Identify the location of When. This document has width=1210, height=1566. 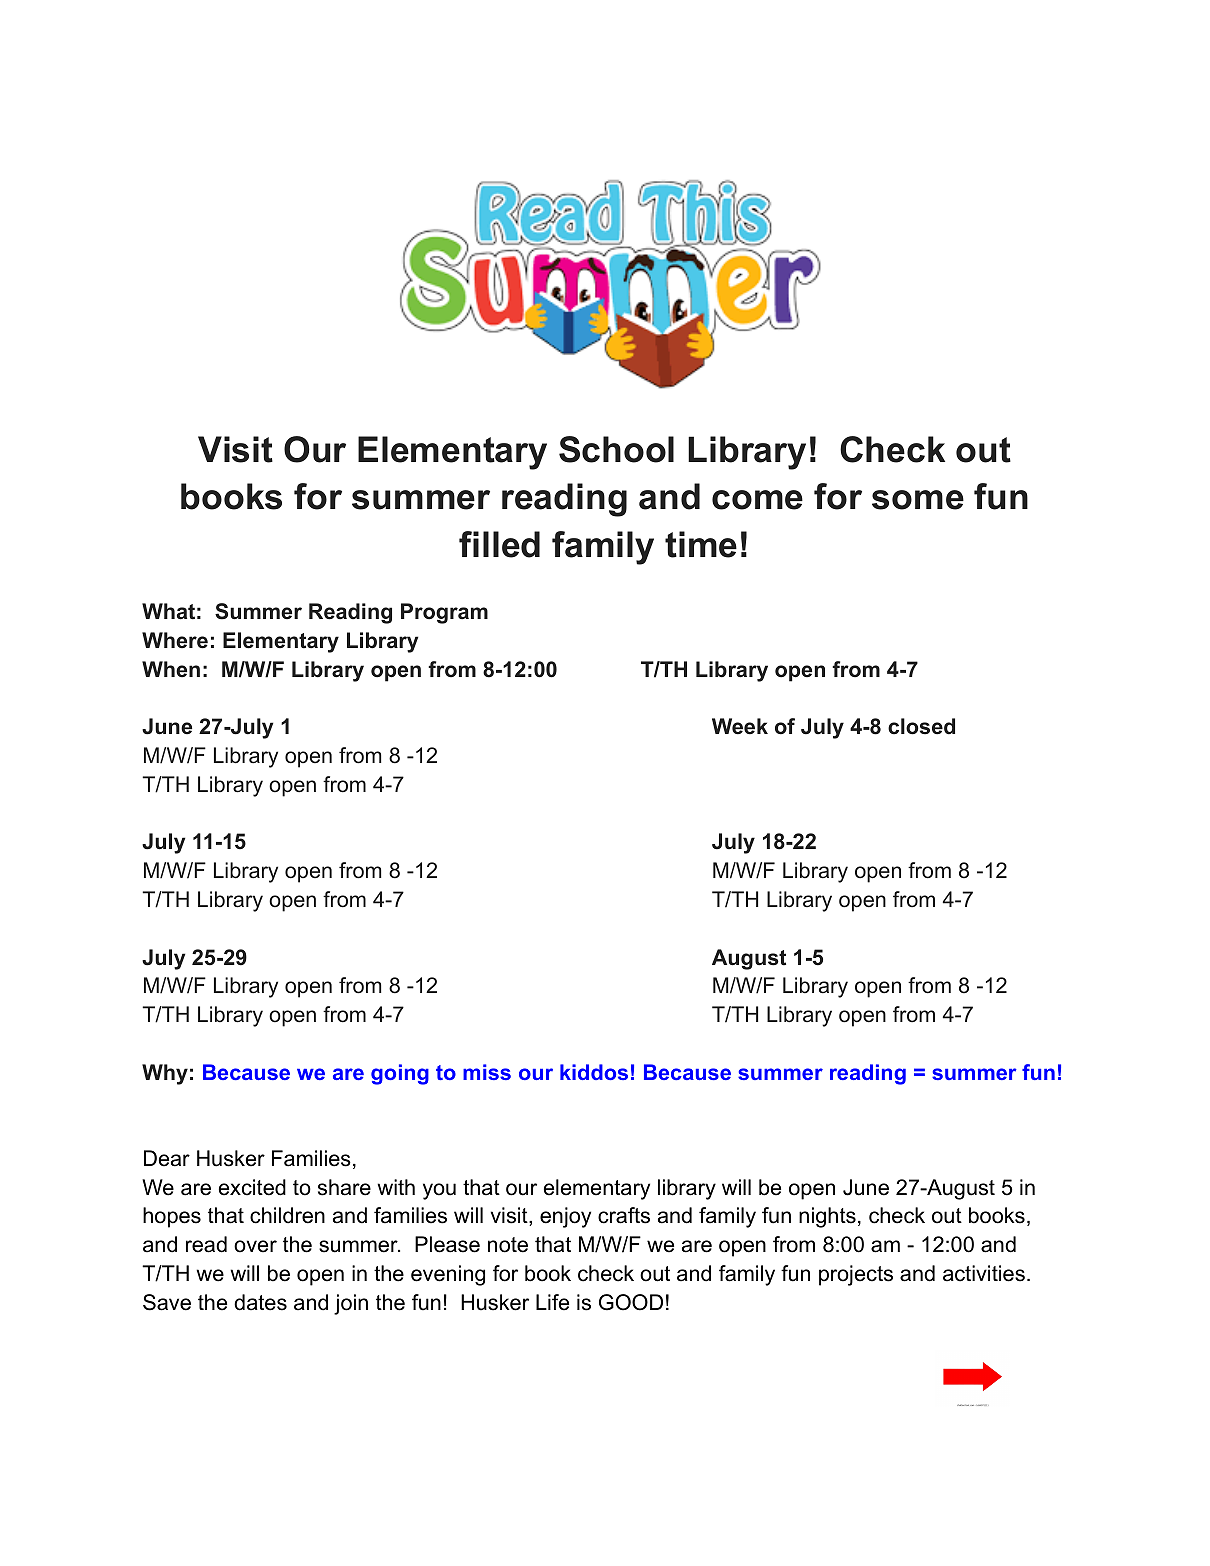
(171, 669).
